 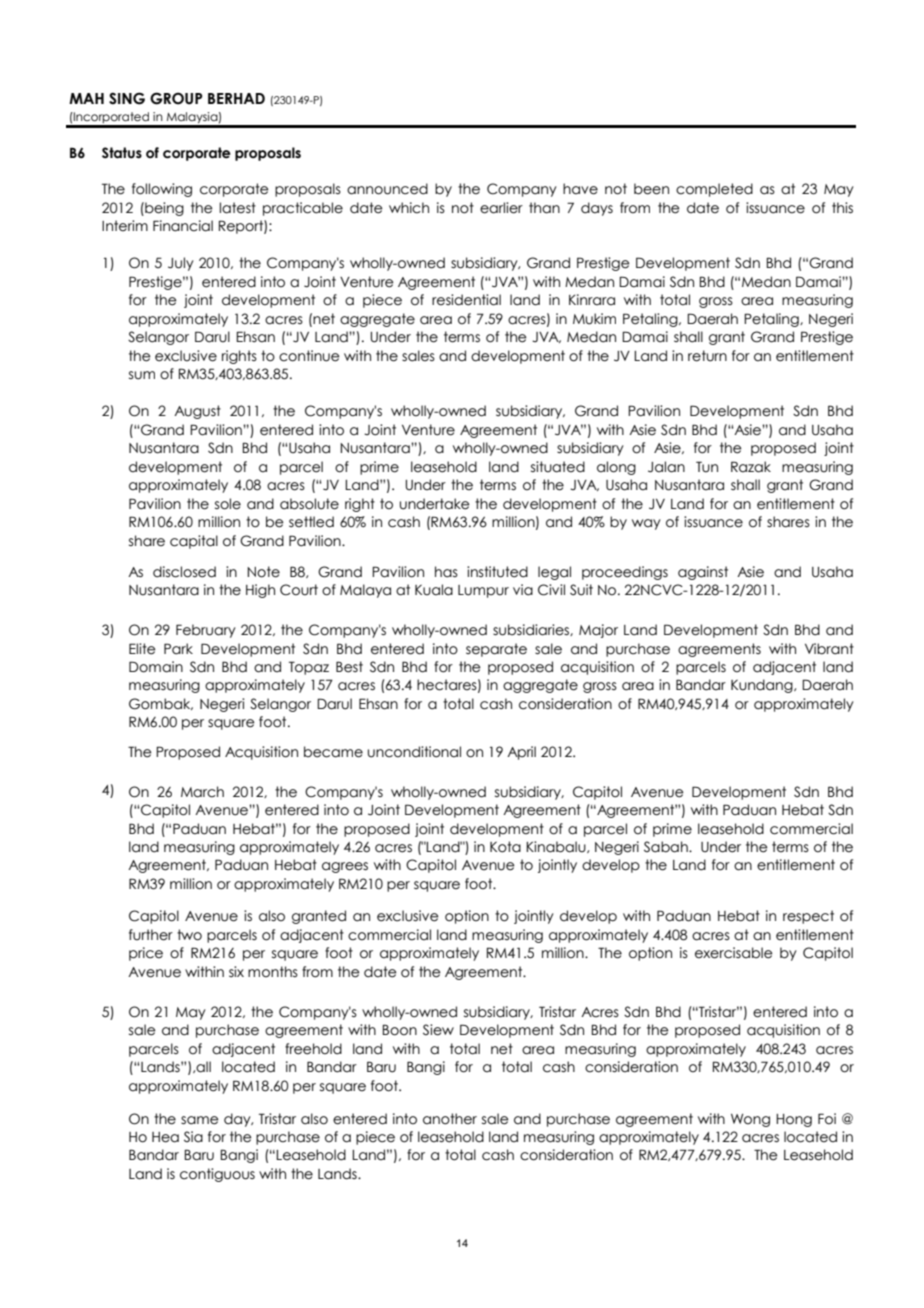 What do you see at coordinates (450, 1119) in the document?
I see `another` at bounding box center [450, 1119].
